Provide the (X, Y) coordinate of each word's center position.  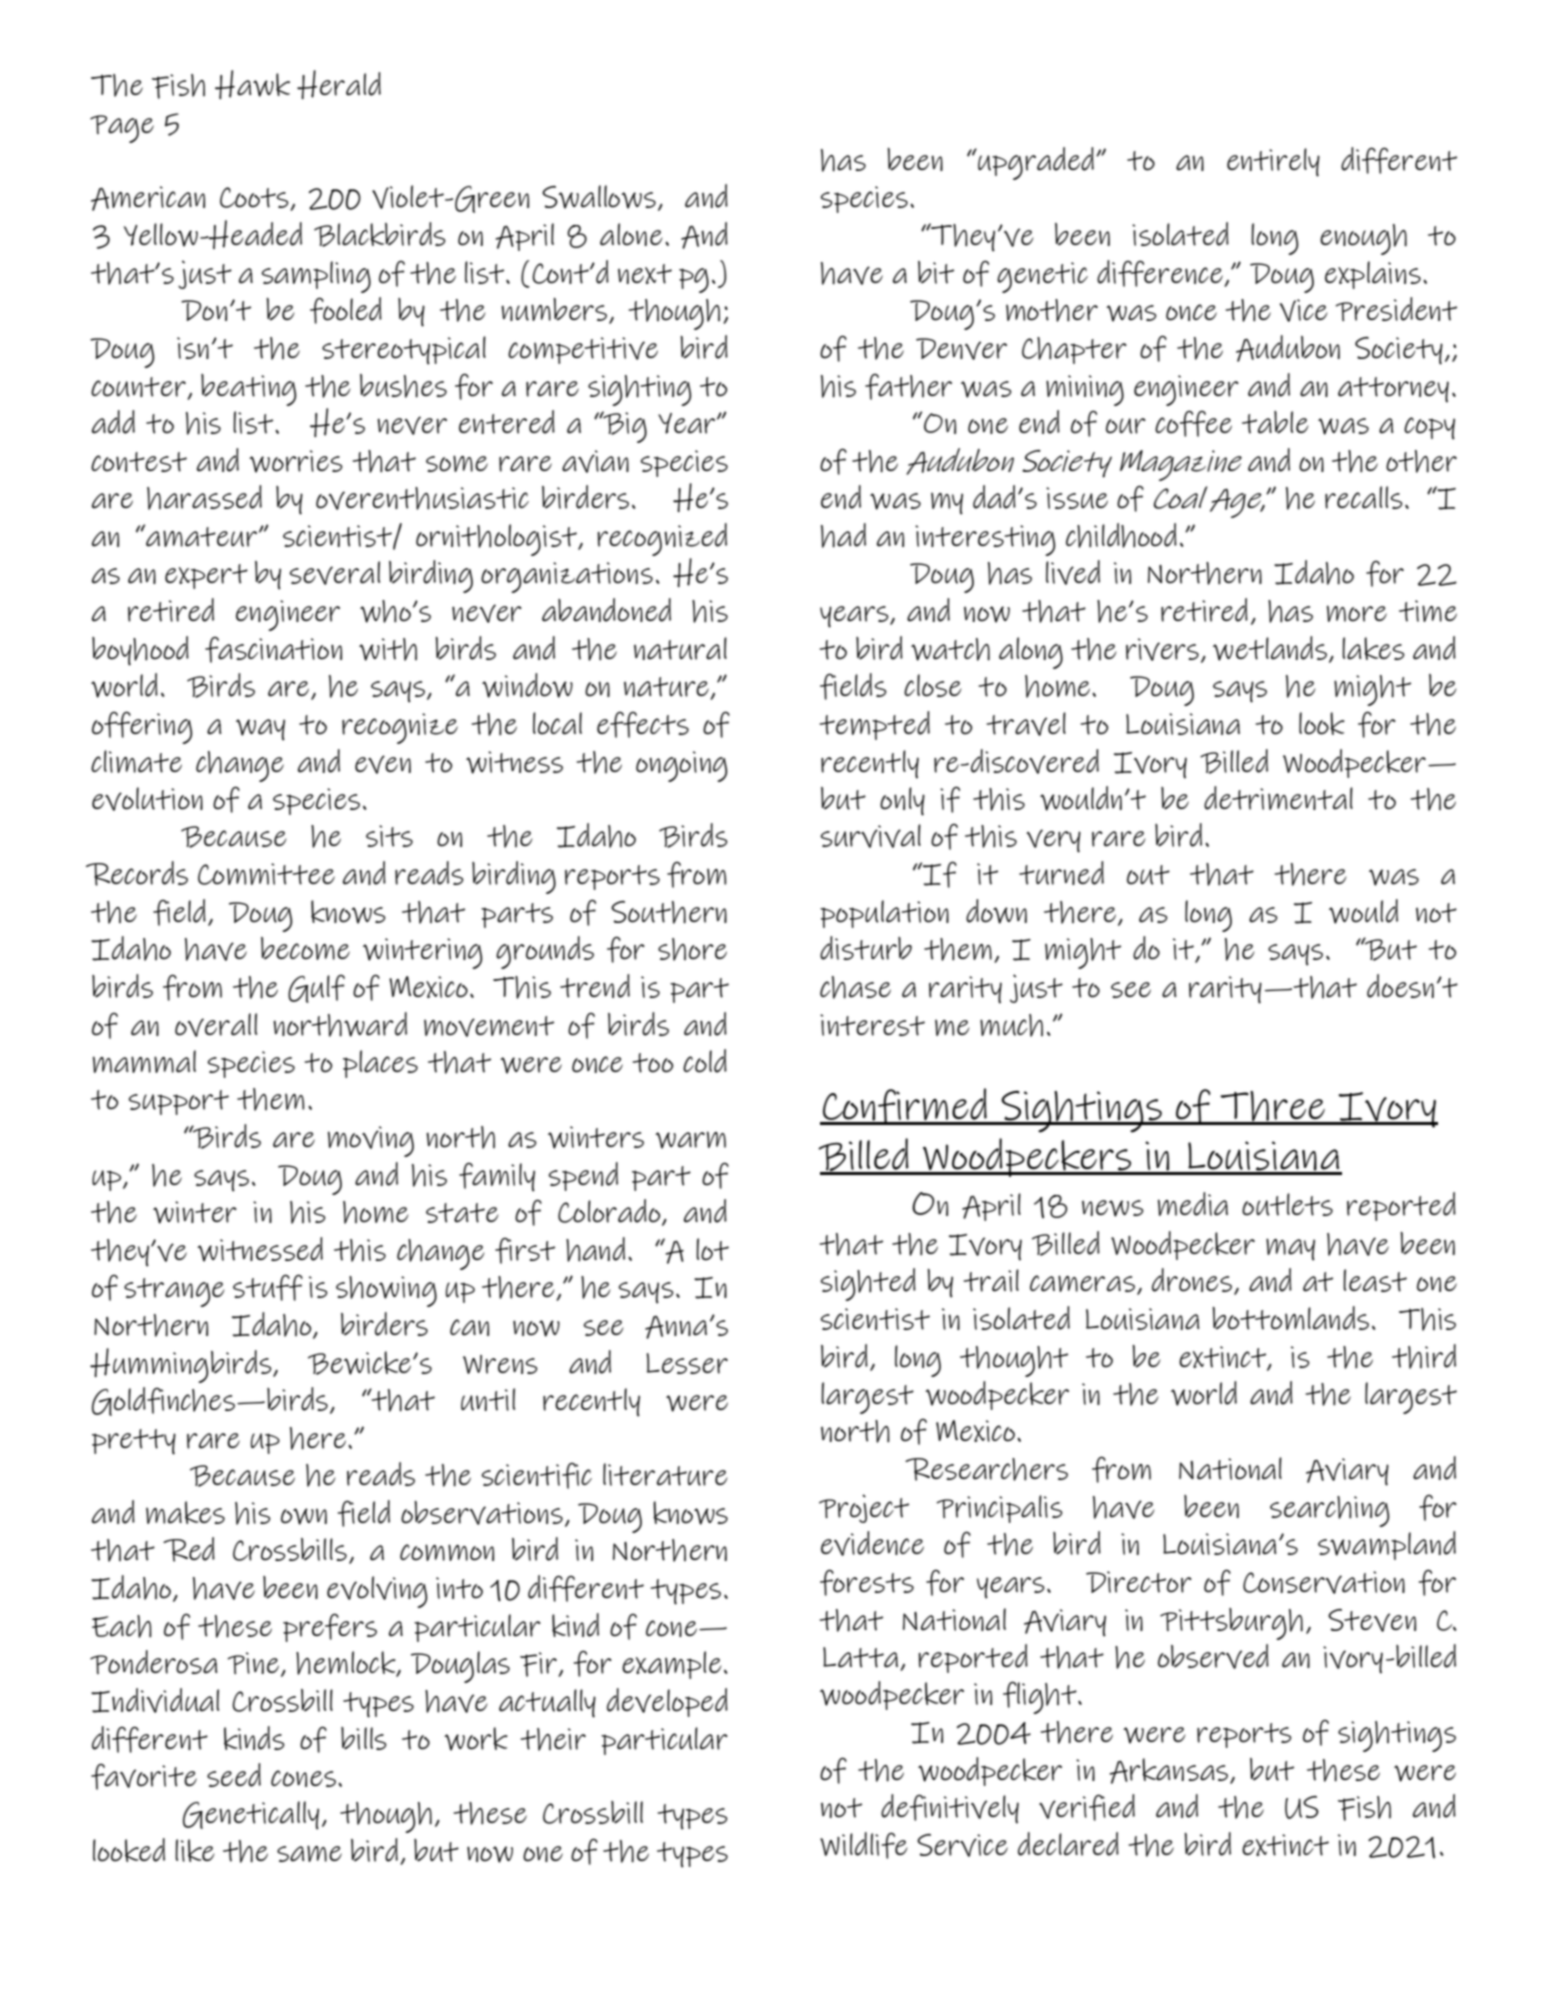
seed (234, 1775)
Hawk (252, 84)
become (305, 948)
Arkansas (1168, 1771)
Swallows (599, 197)
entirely (1273, 162)
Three (1272, 1107)
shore (692, 949)
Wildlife (863, 1845)
